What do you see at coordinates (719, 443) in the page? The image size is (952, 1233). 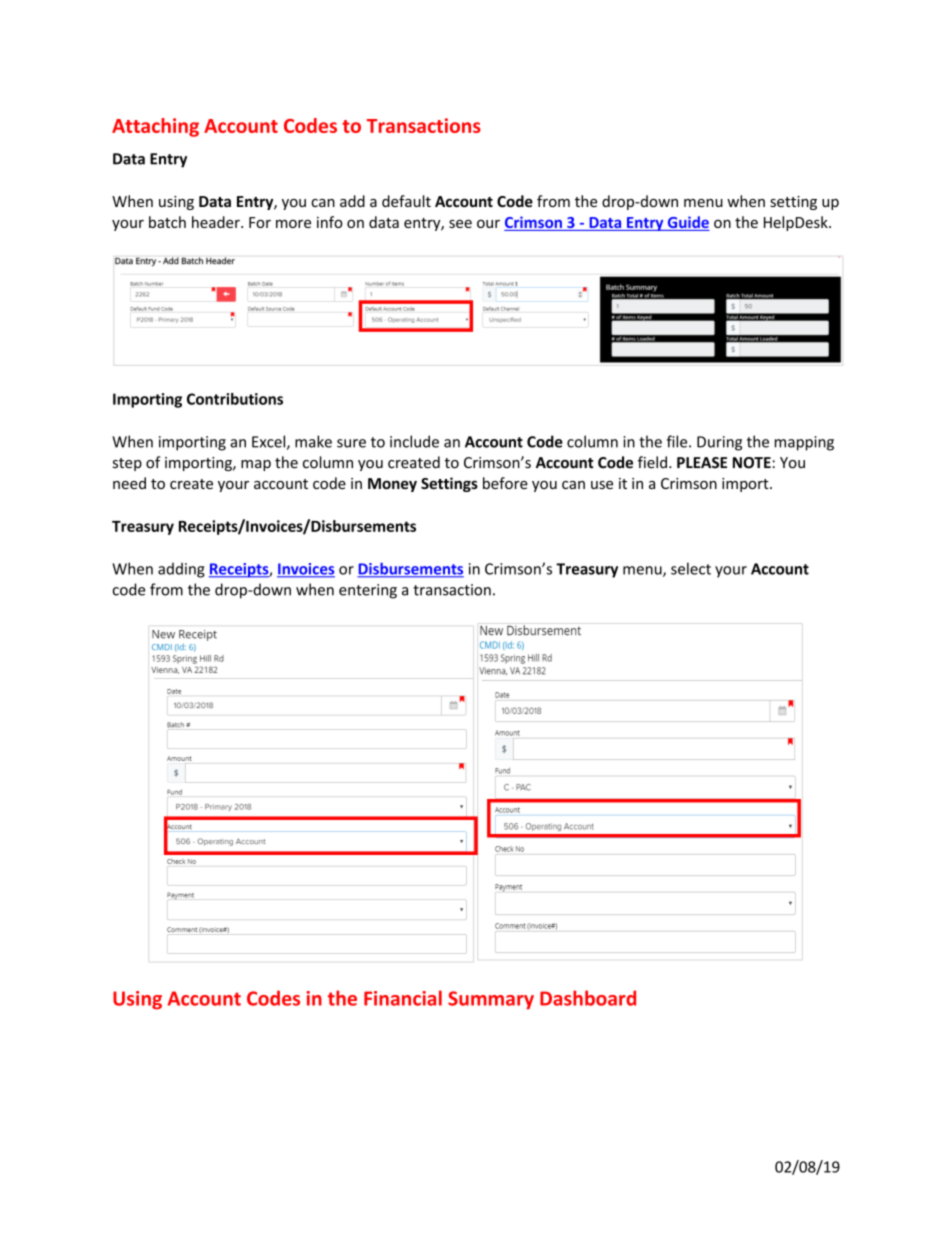 I see `During` at bounding box center [719, 443].
